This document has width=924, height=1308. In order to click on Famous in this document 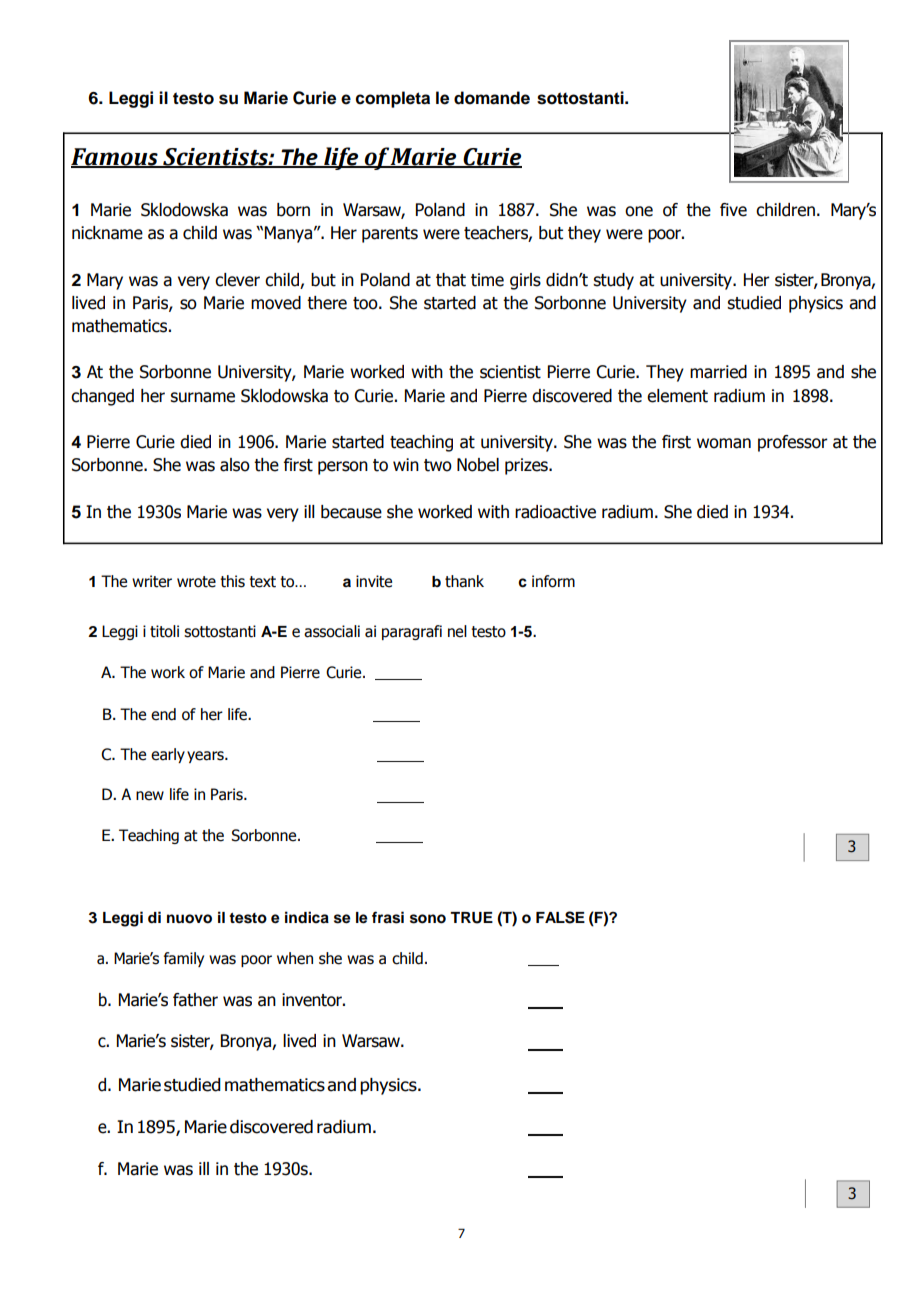, I will do `click(115, 157)`.
